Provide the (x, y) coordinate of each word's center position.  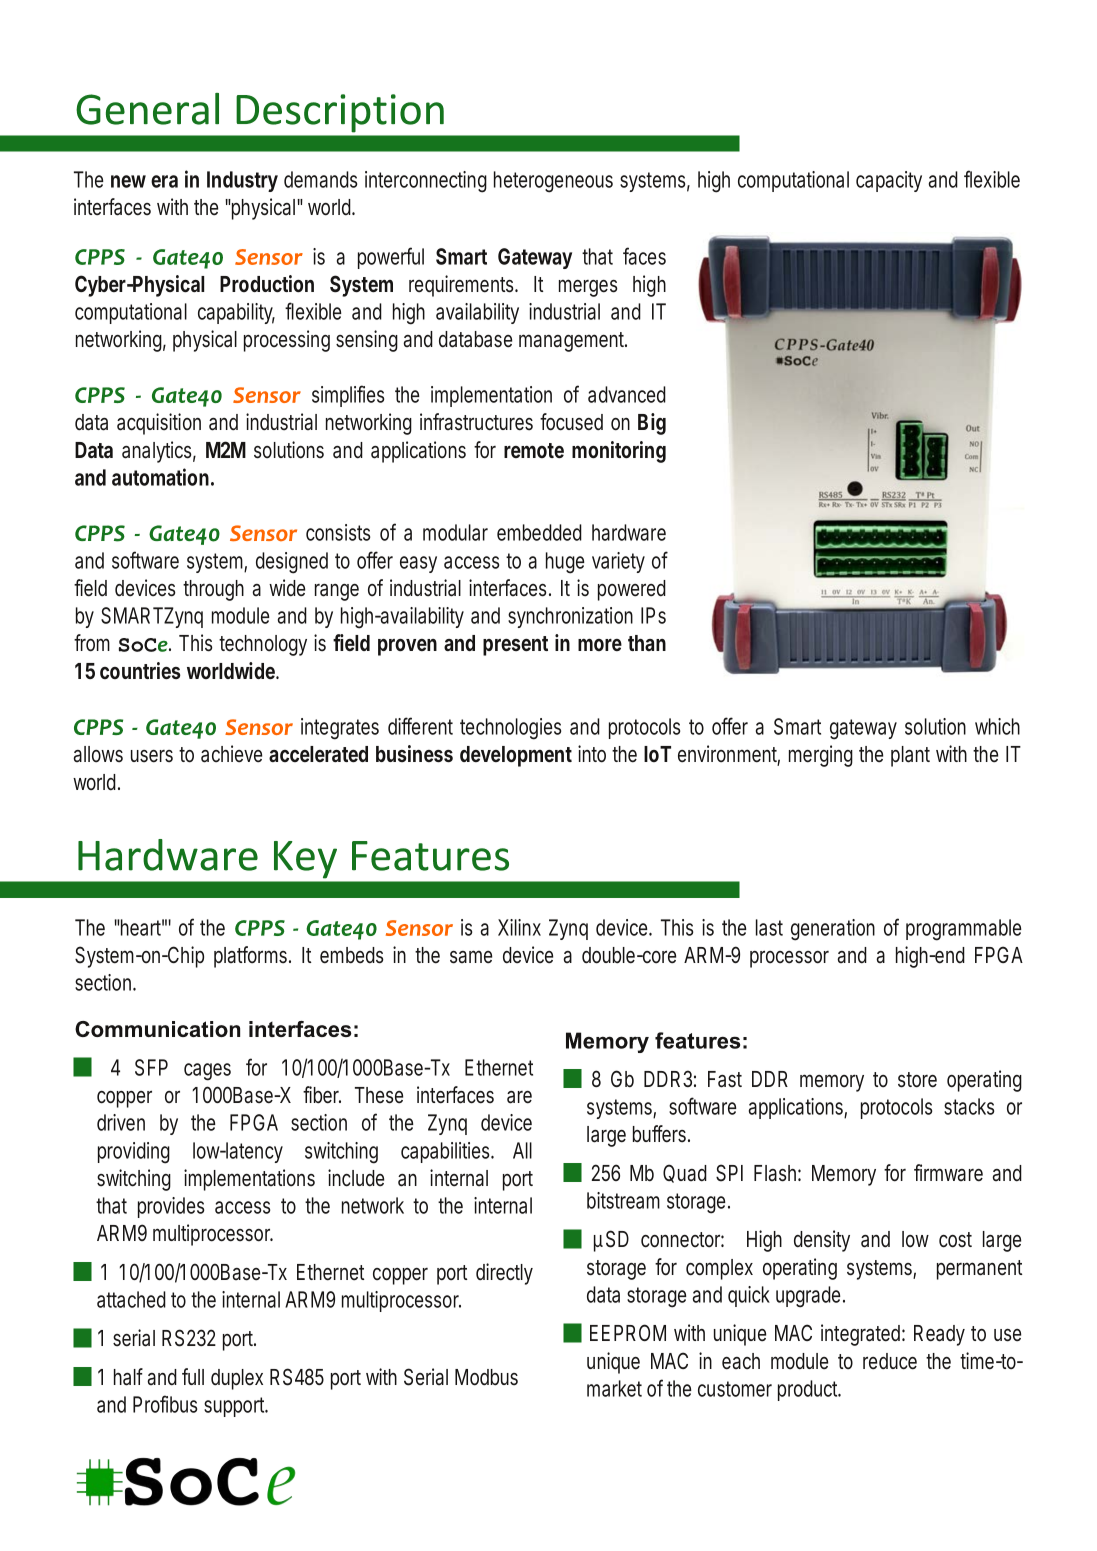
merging (821, 756)
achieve (231, 754)
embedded (539, 532)
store (917, 1080)
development (516, 756)
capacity (889, 181)
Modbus (486, 1377)
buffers (661, 1134)
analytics (159, 452)
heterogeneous (553, 182)
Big (652, 424)
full (193, 1376)
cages (207, 1072)
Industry (242, 181)
